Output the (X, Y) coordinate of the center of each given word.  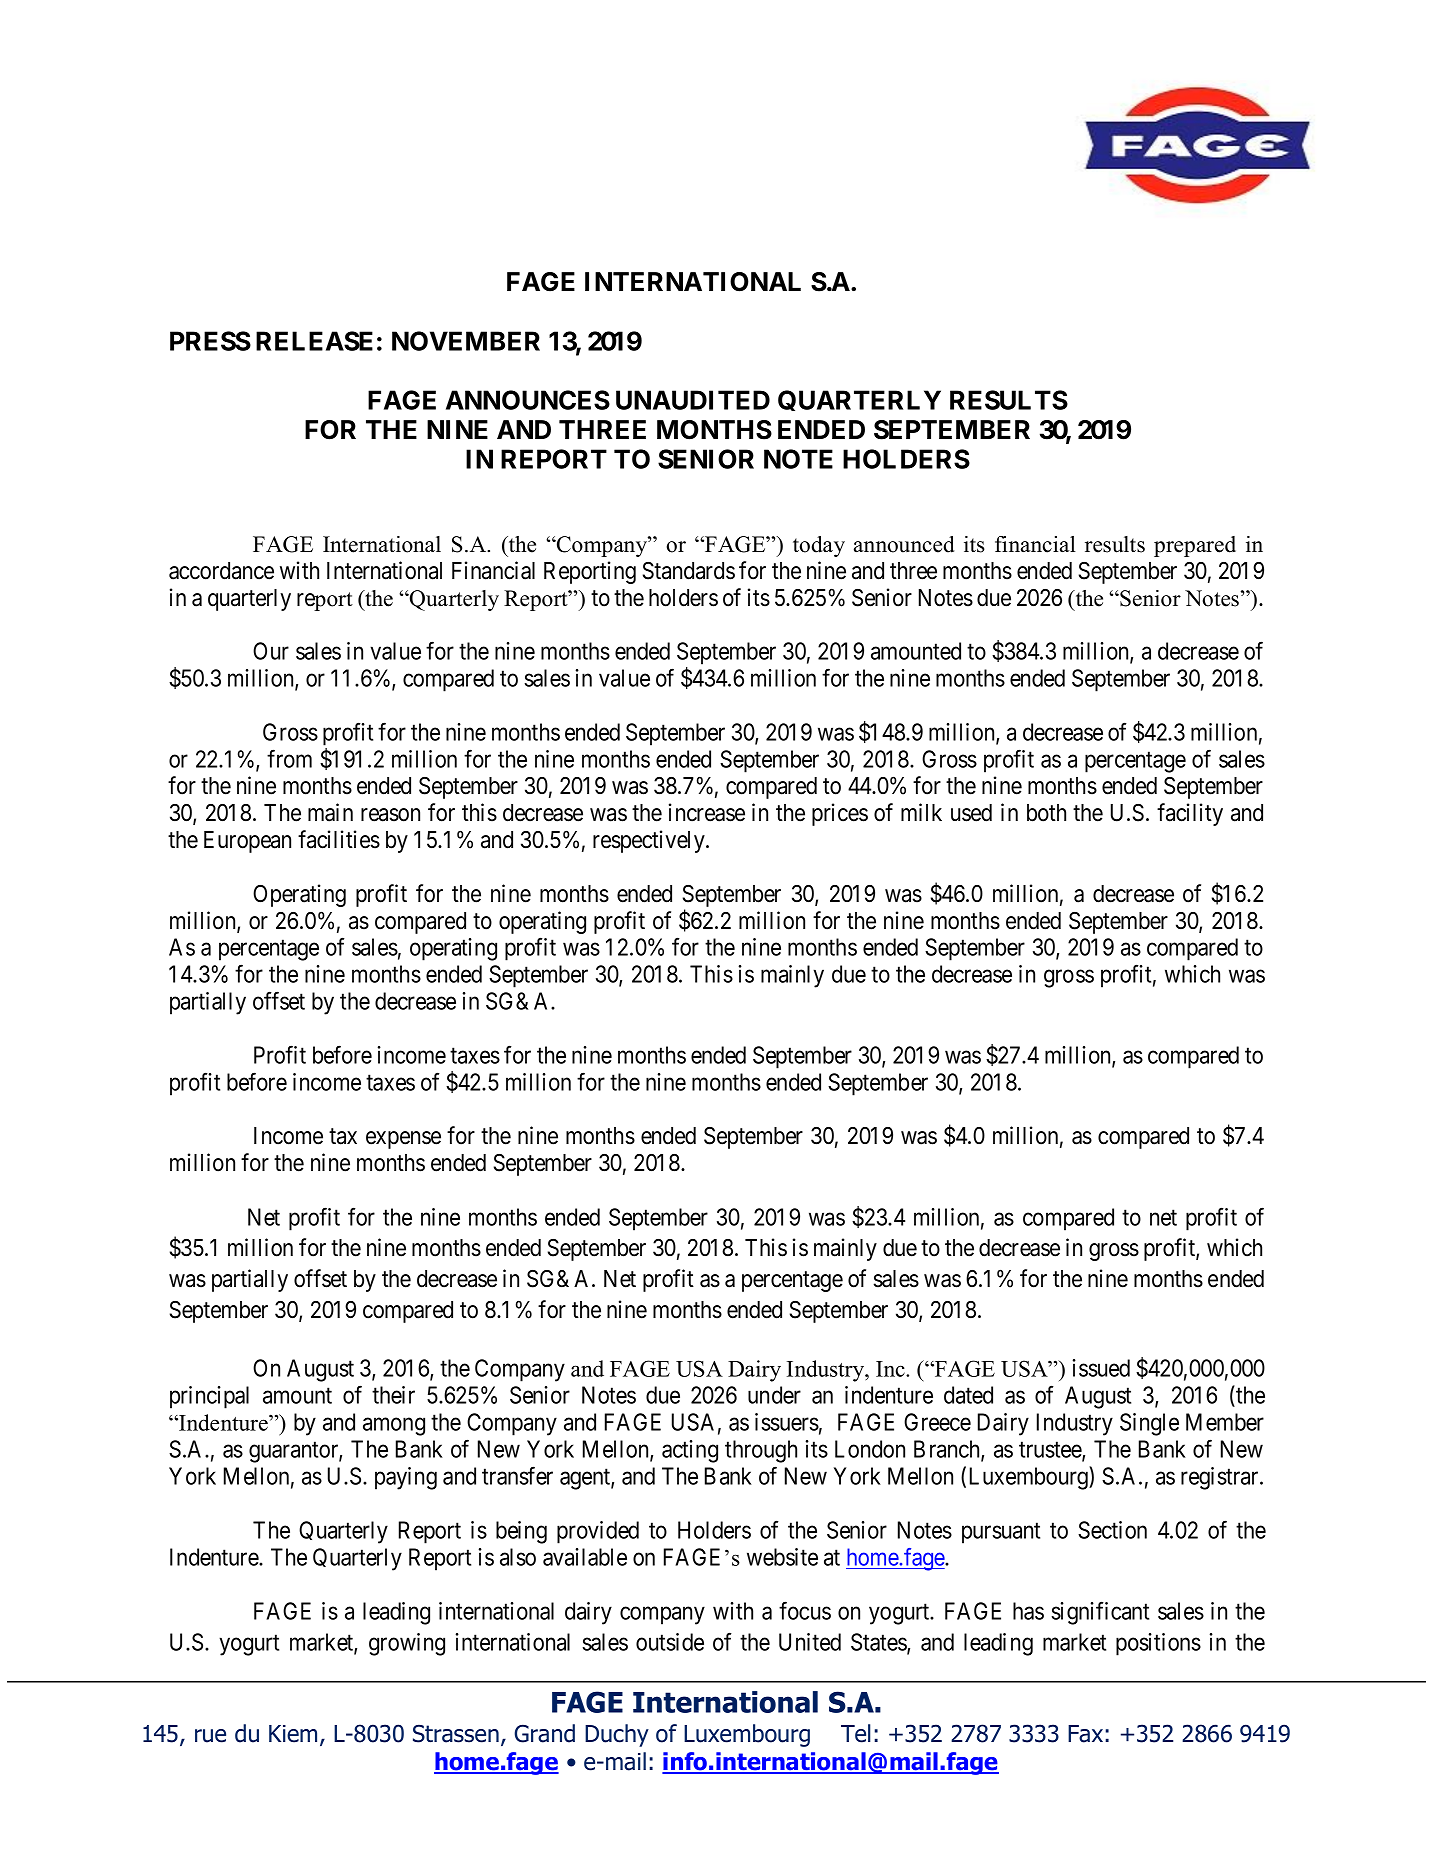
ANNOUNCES (528, 400)
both (1046, 813)
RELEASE (314, 341)
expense (403, 1140)
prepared (1195, 546)
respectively (650, 841)
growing (407, 1644)
